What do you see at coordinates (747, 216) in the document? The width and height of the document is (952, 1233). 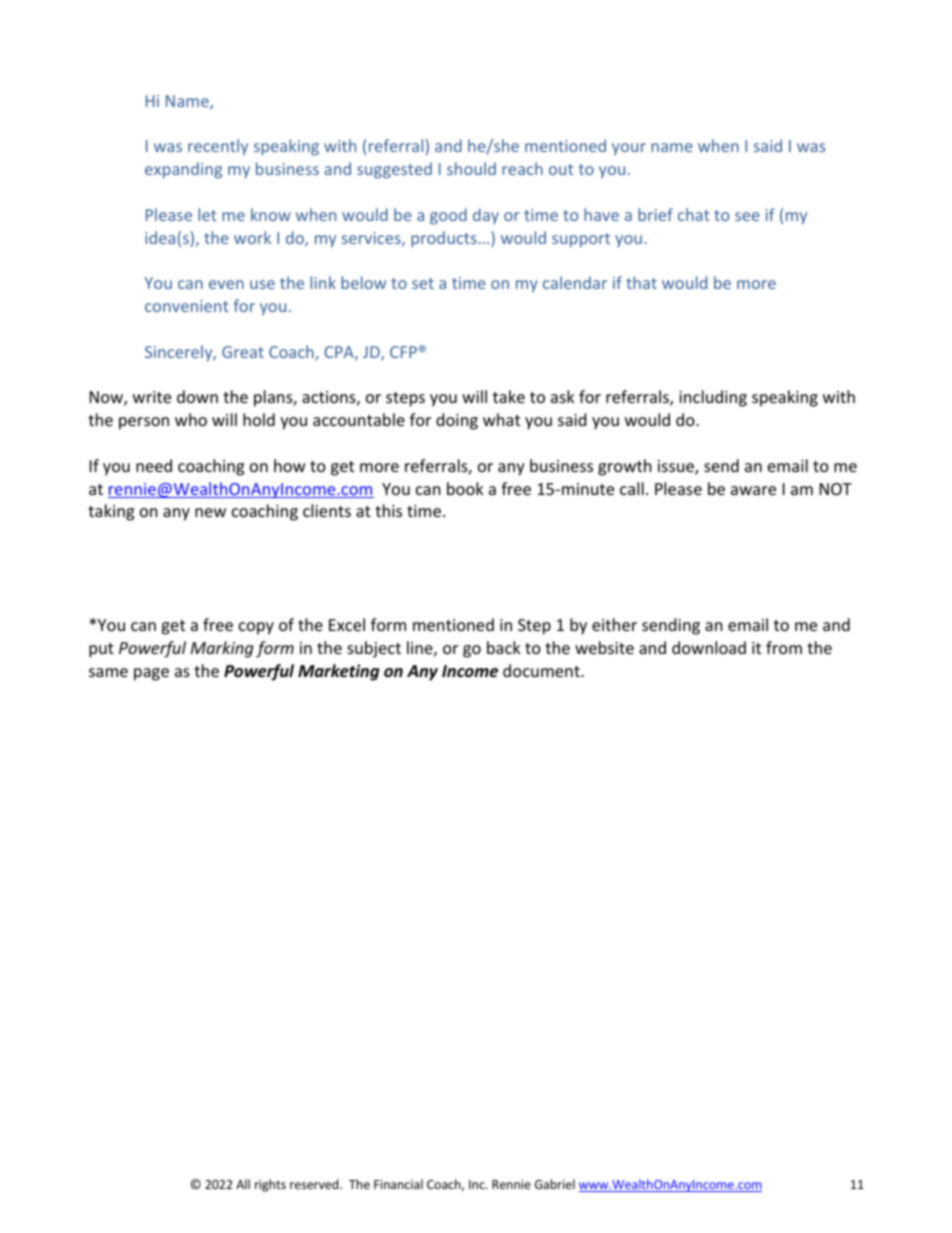 I see `see` at bounding box center [747, 216].
